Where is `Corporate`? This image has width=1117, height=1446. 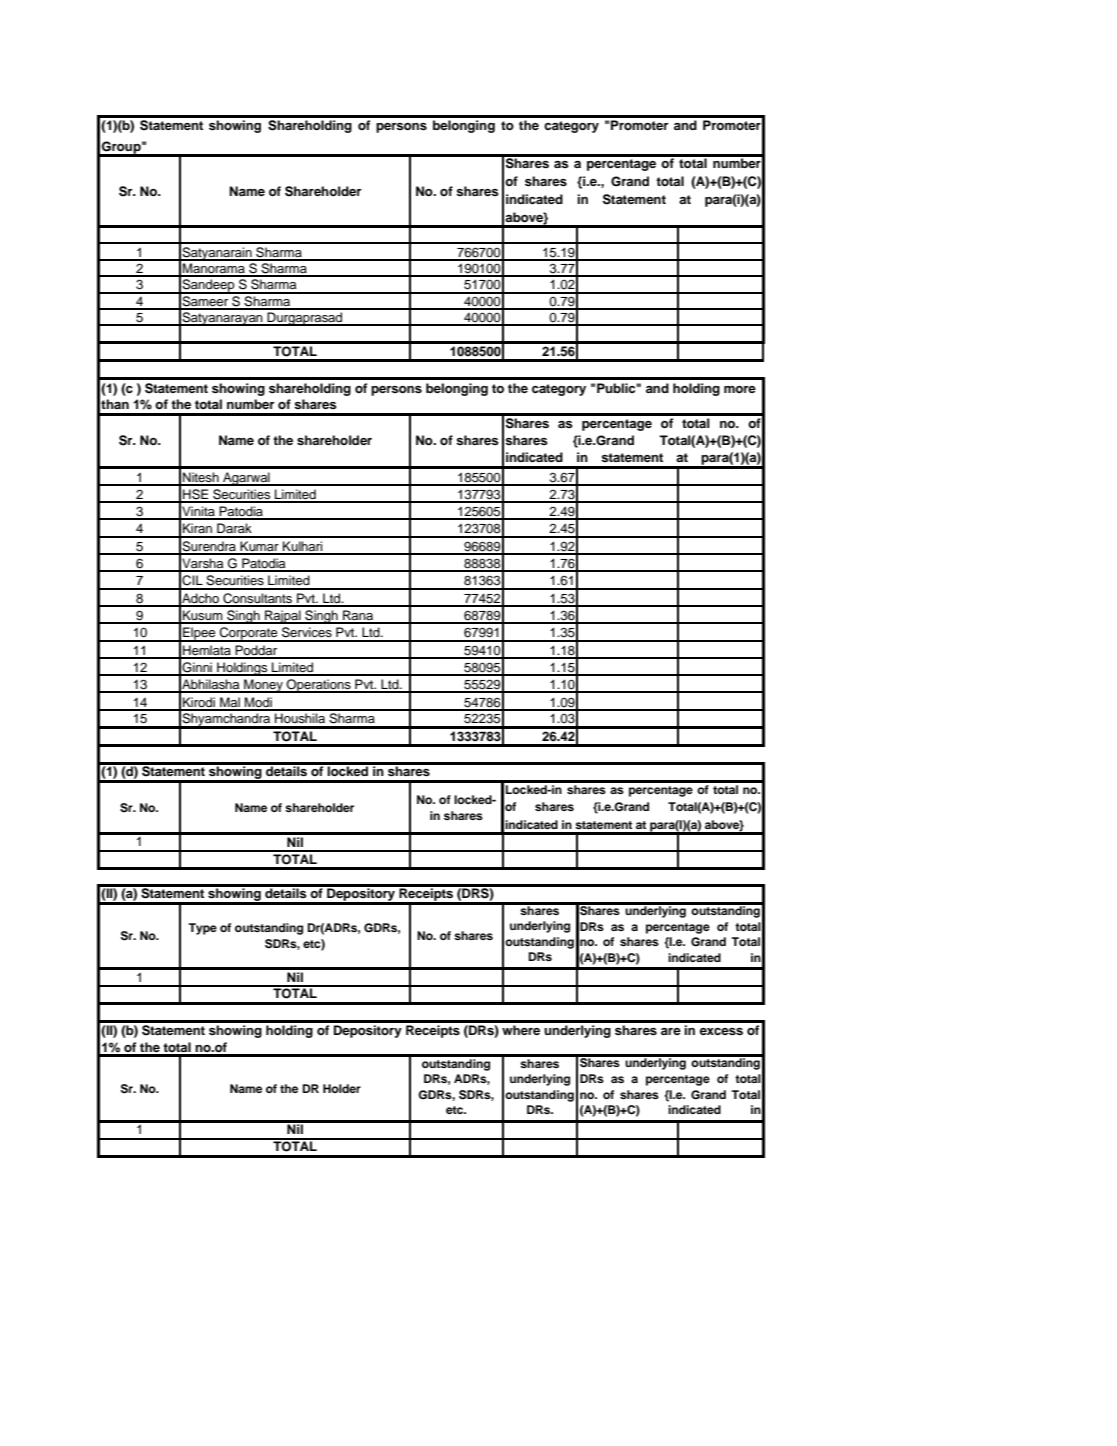
Corporate is located at coordinates (249, 634).
